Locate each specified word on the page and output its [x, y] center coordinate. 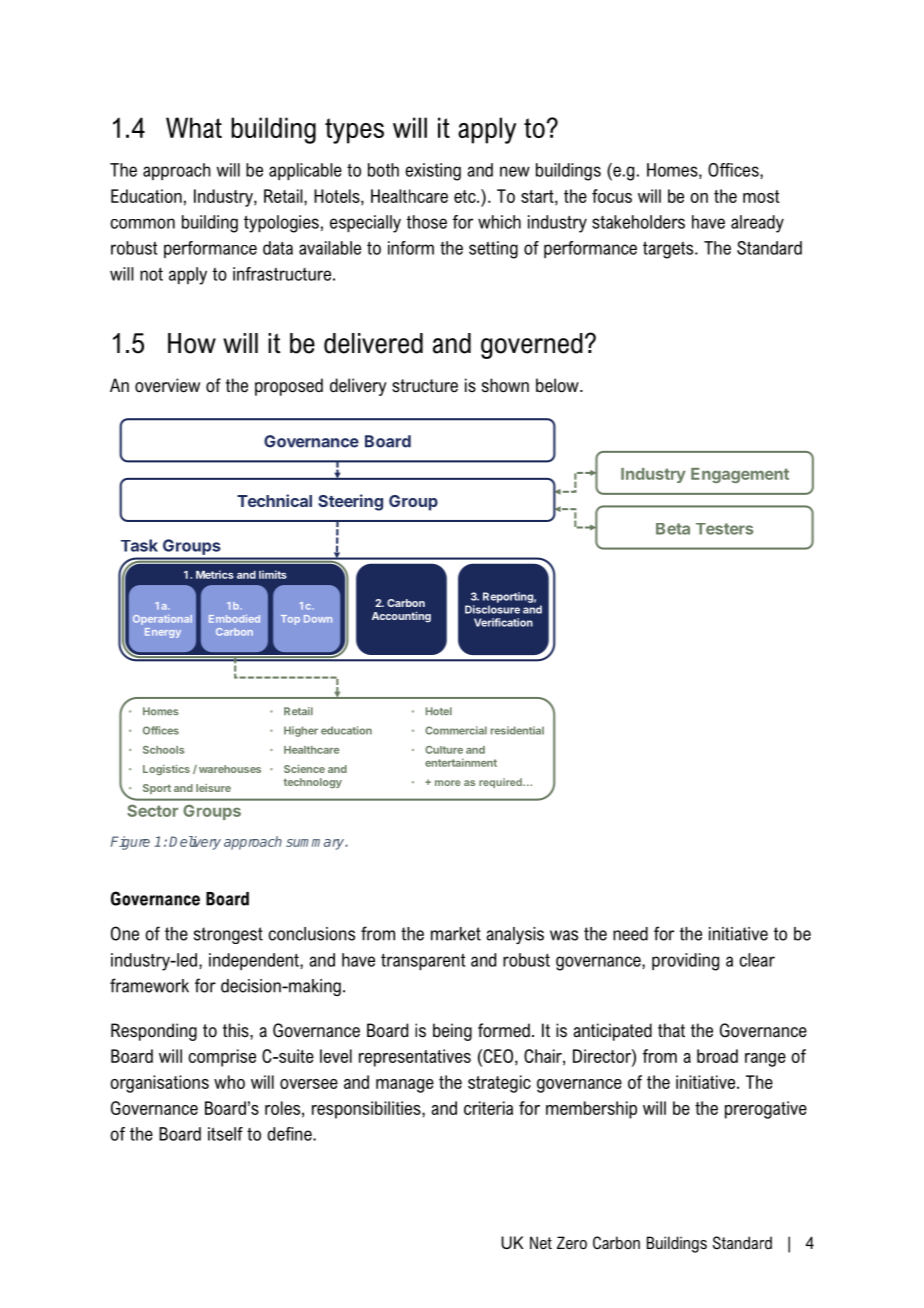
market [456, 934]
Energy [163, 633]
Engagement [740, 475]
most [761, 196]
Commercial [456, 730]
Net [541, 1242]
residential [517, 730]
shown [505, 385]
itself [225, 1134]
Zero [572, 1242]
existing [433, 172]
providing [685, 962]
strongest [228, 935]
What [194, 127]
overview [167, 385]
